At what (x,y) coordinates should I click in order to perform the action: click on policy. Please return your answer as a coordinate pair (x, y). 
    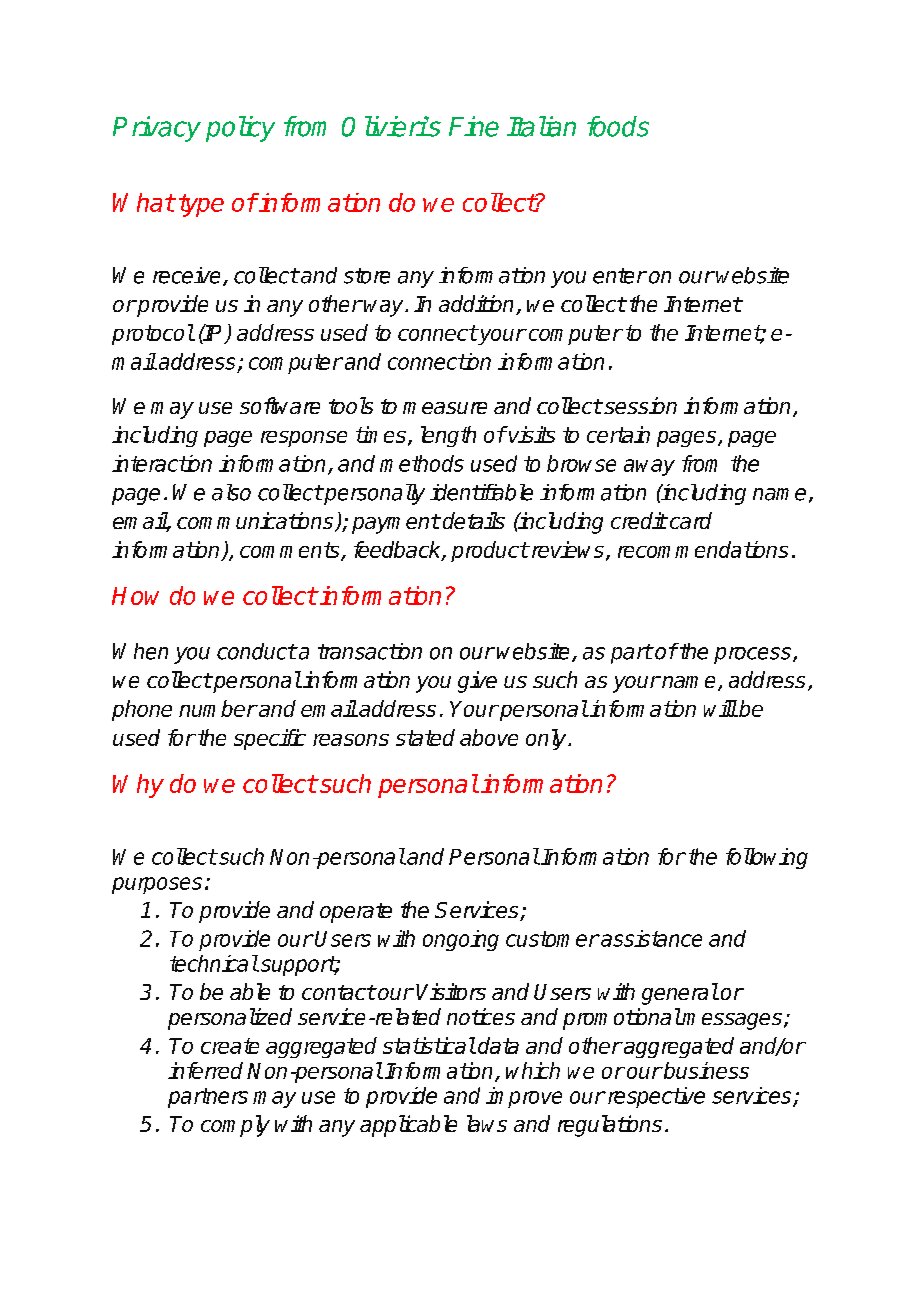
    Looking at the image, I should click on (240, 129).
